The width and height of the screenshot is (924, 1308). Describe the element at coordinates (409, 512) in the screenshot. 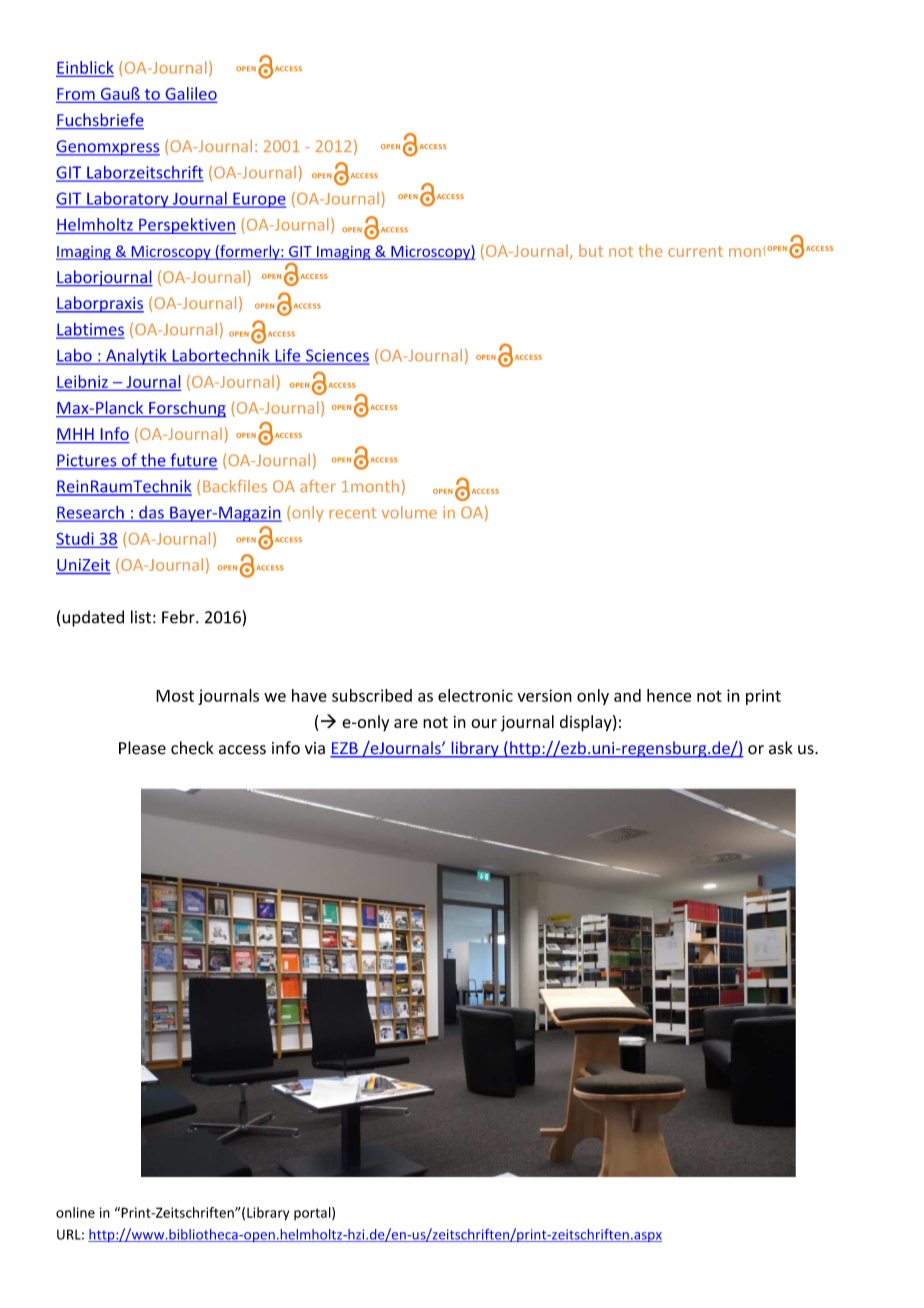

I see `volume` at that location.
